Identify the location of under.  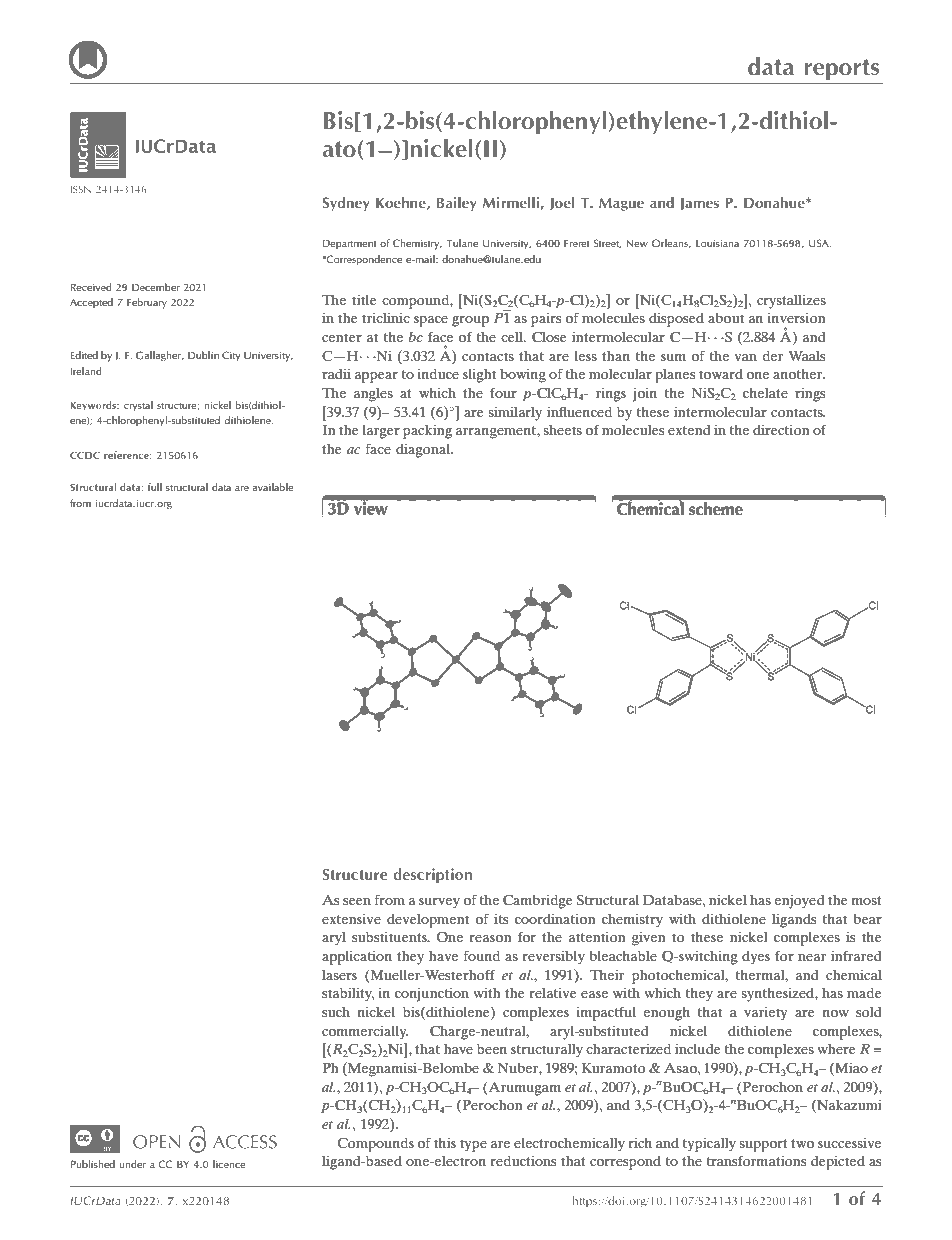
(132, 1164).
